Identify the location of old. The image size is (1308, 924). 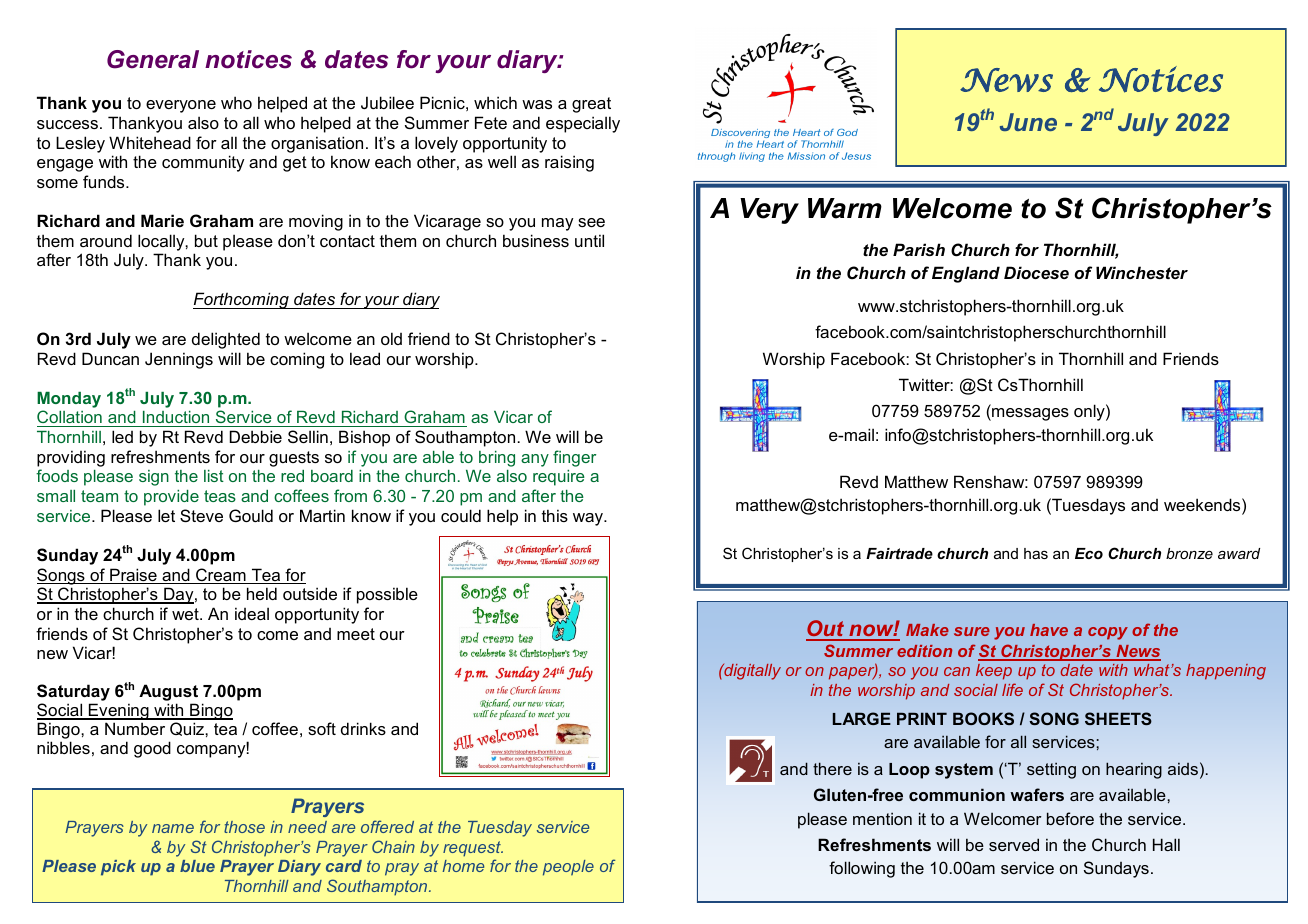
(391, 338).
